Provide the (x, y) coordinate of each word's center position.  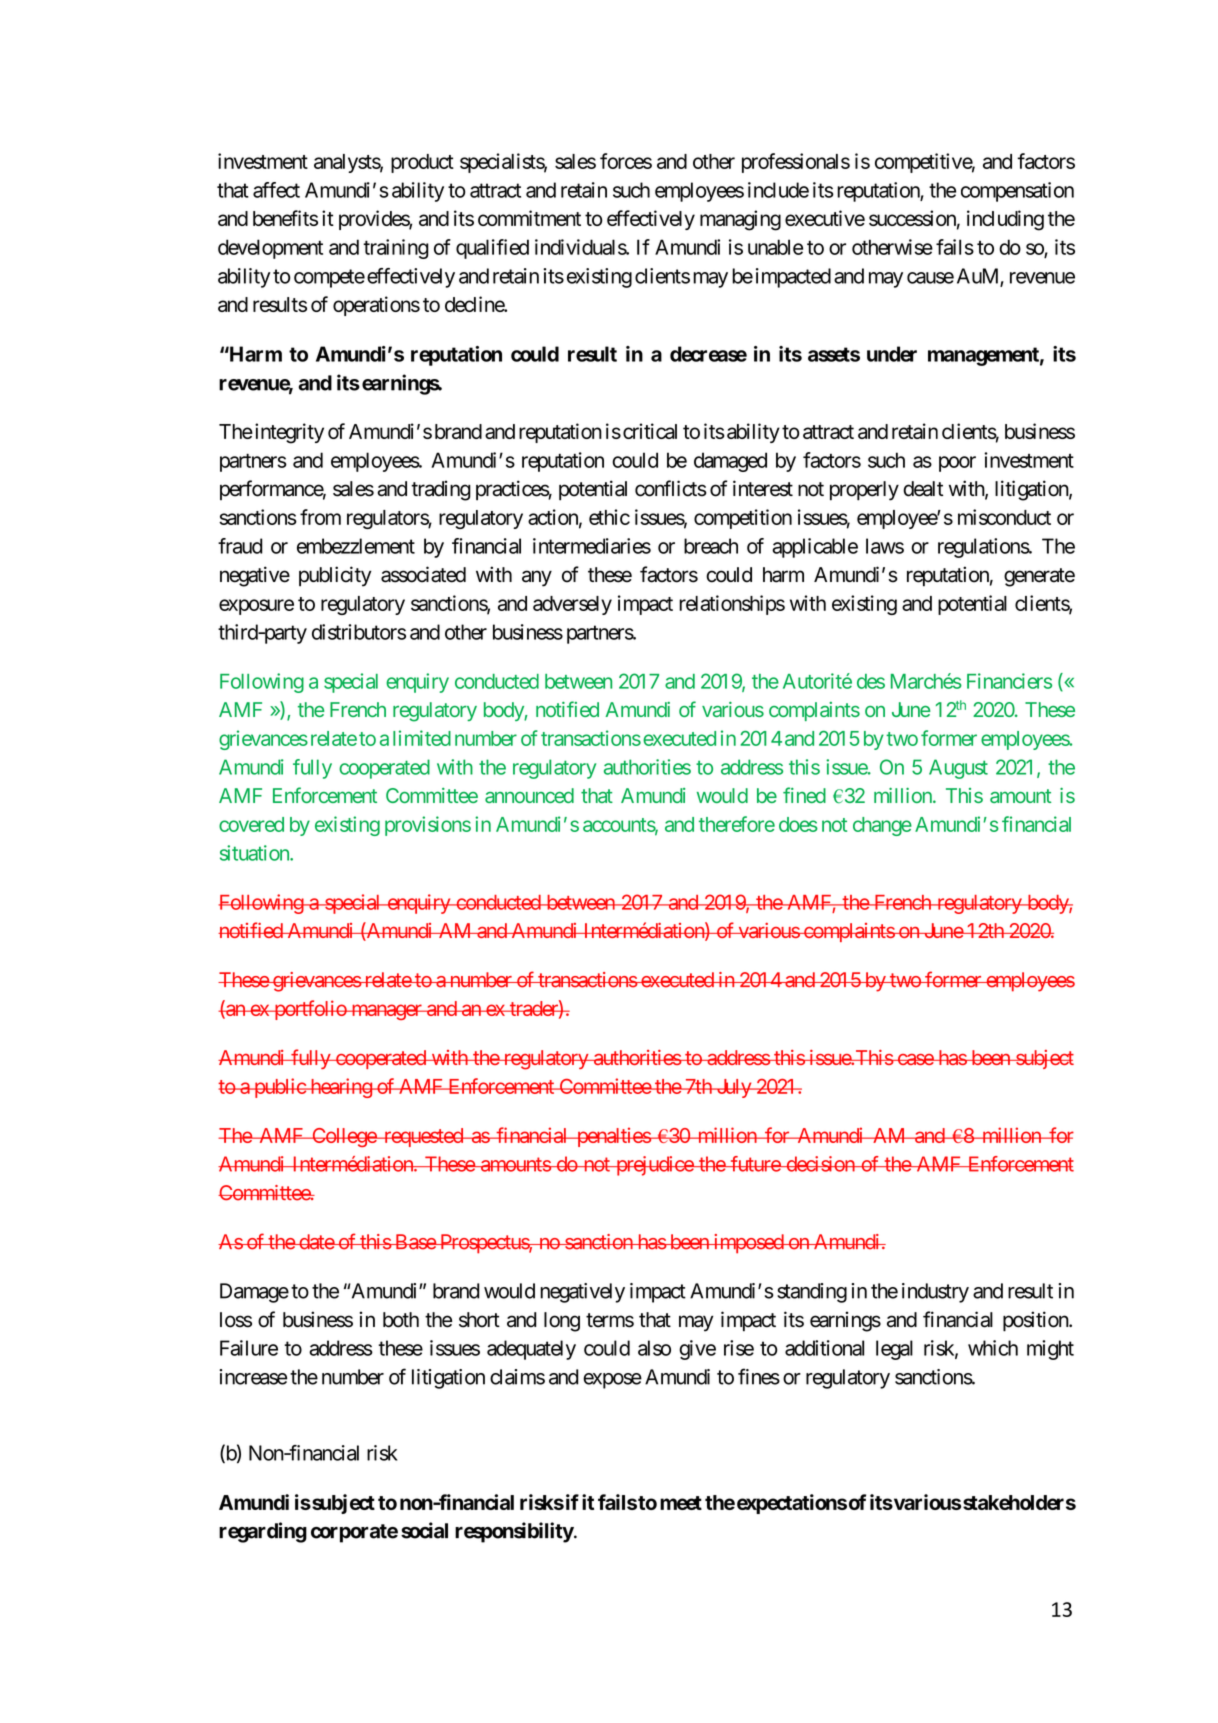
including (1005, 220)
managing (740, 220)
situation (255, 853)
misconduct (1004, 517)
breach (711, 546)
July (733, 1088)
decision (820, 1164)
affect (276, 190)
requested (423, 1137)
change (882, 826)
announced (529, 795)
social (424, 1530)
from (320, 517)
